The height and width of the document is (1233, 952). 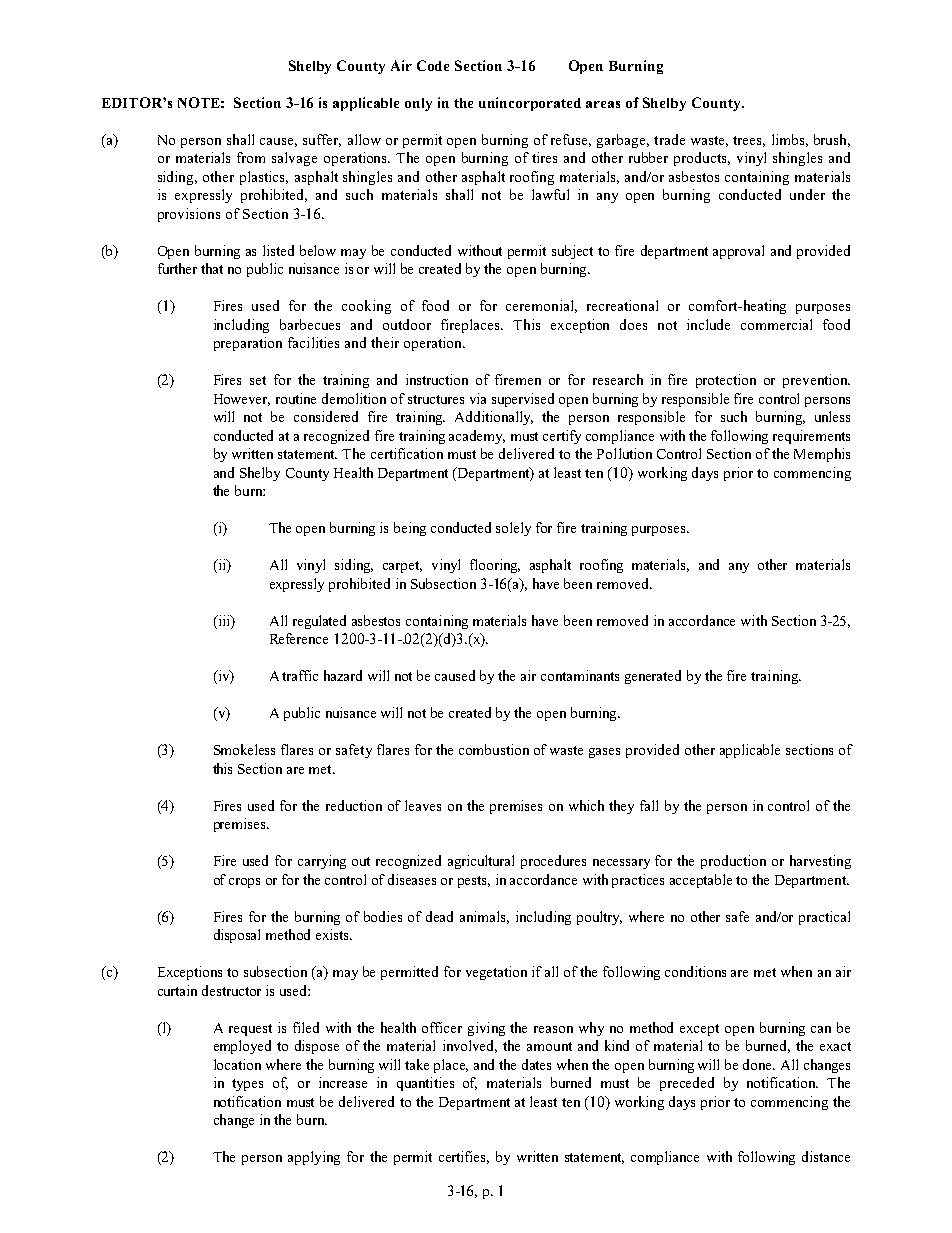 I want to click on iii, so click(x=224, y=620).
